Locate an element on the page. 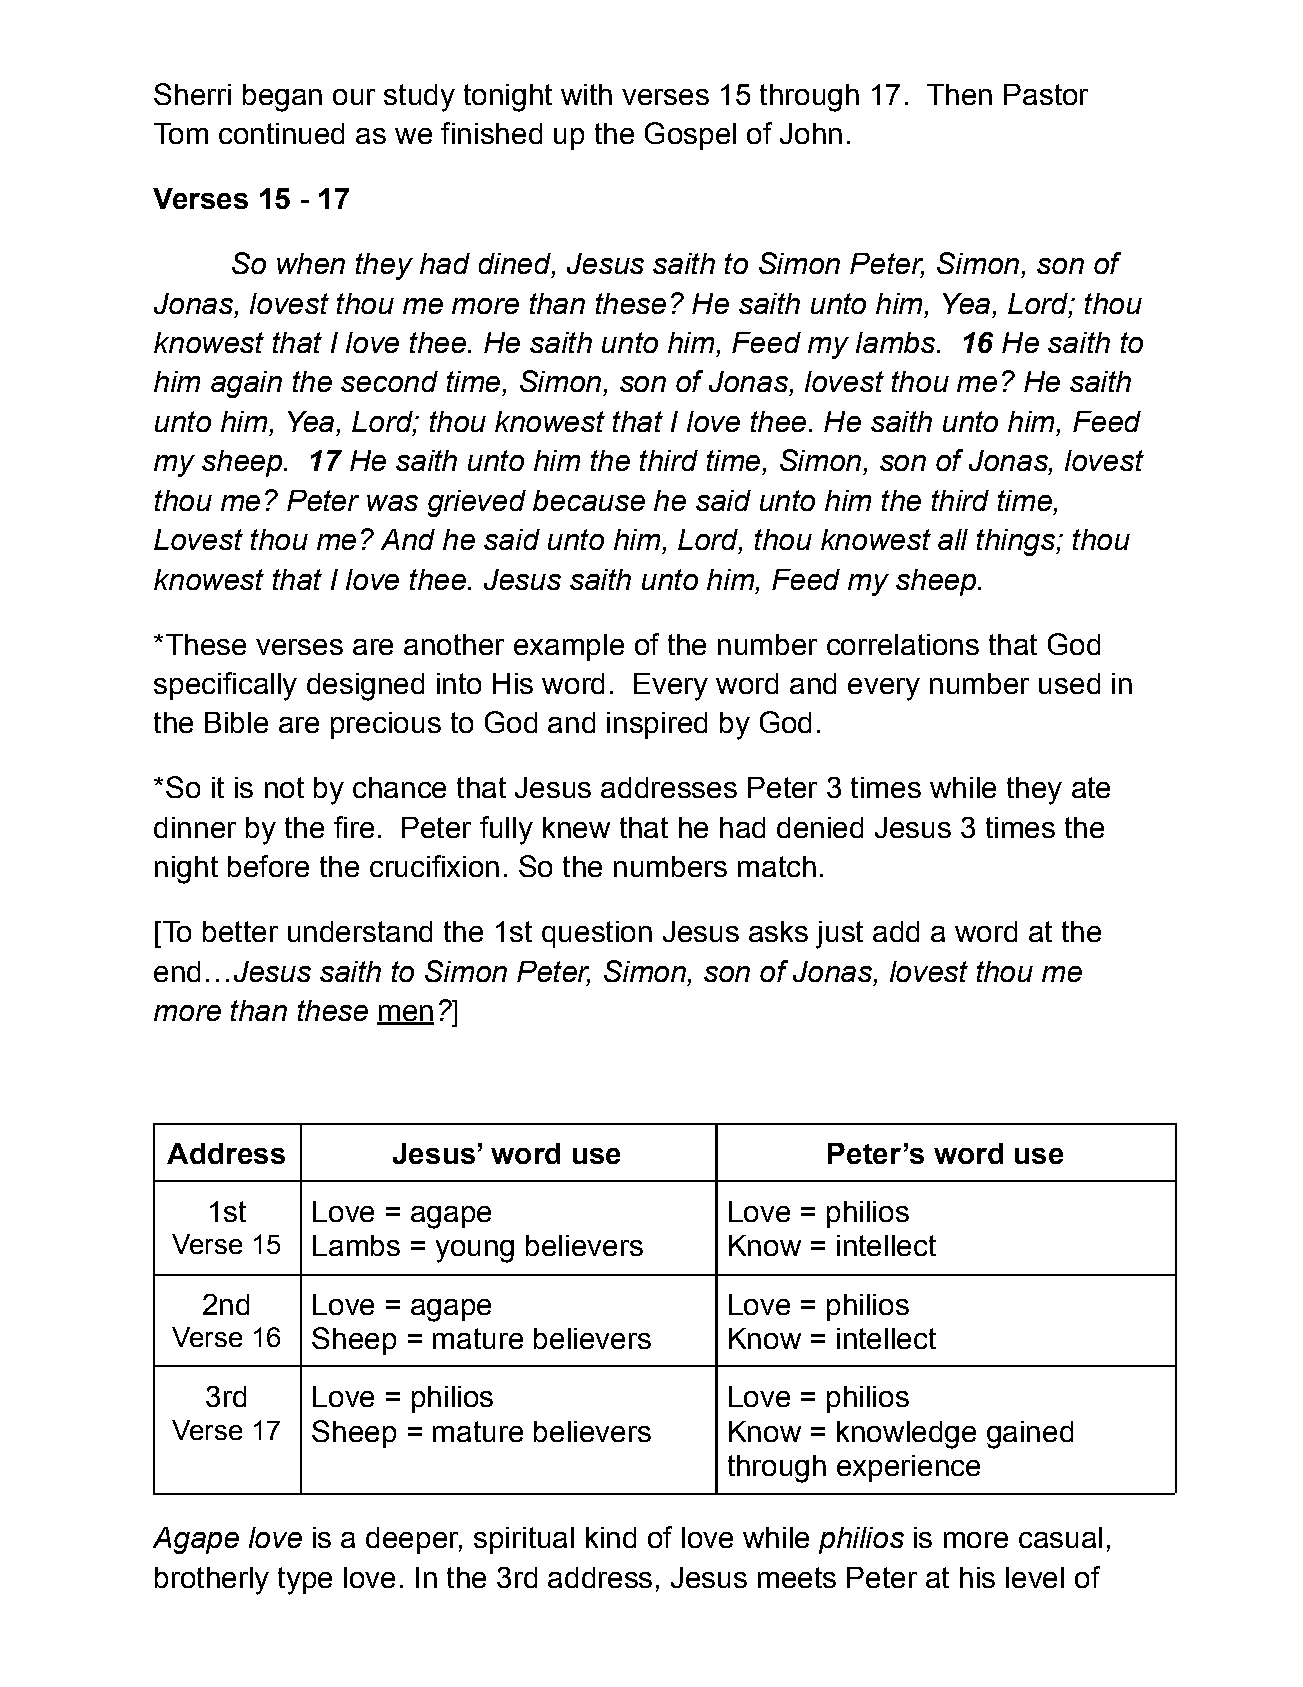 The width and height of the page is (1303, 1687). Bible is located at coordinates (236, 722).
